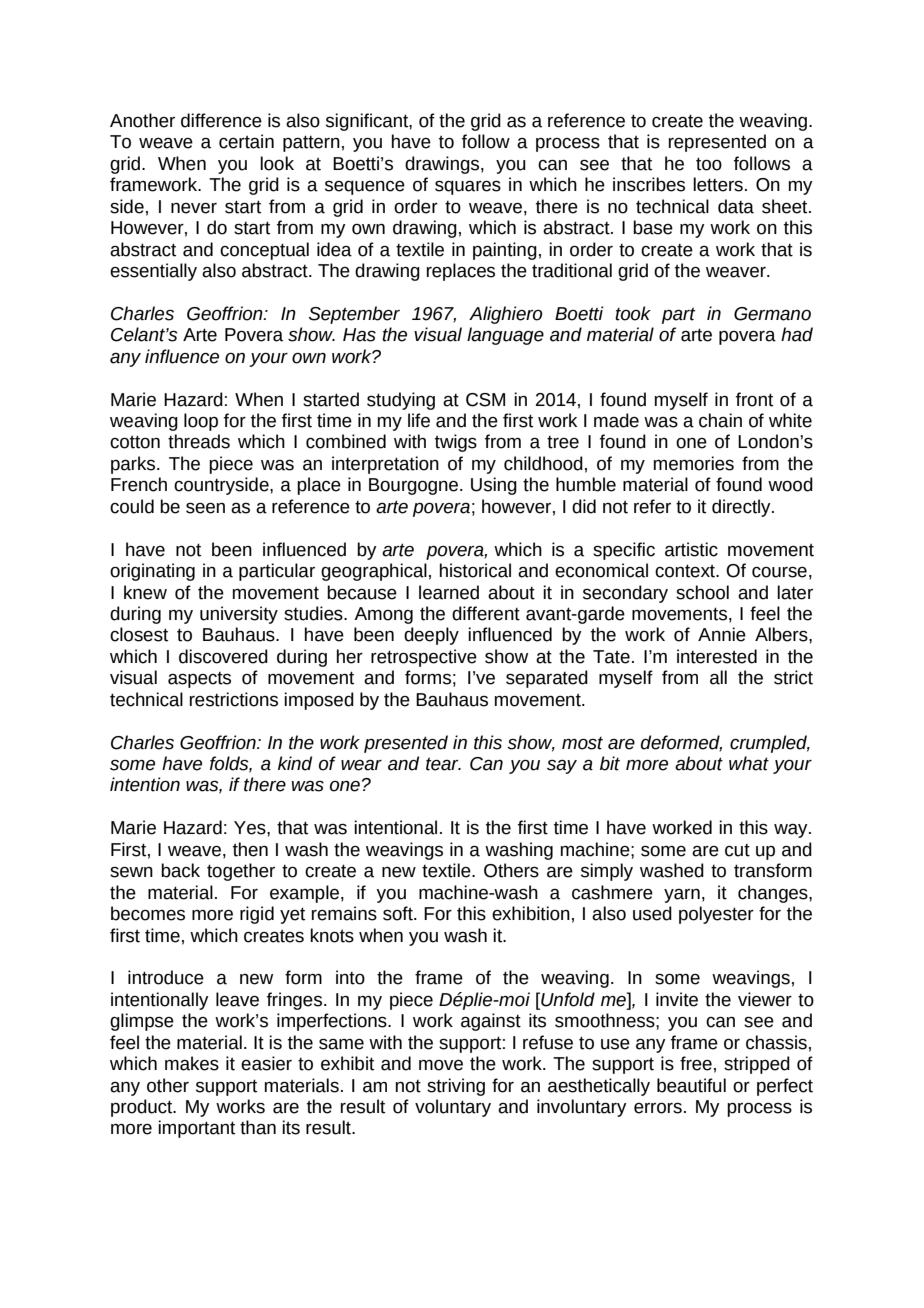  Describe the element at coordinates (196, 1129) in the document. I see `important` at that location.
